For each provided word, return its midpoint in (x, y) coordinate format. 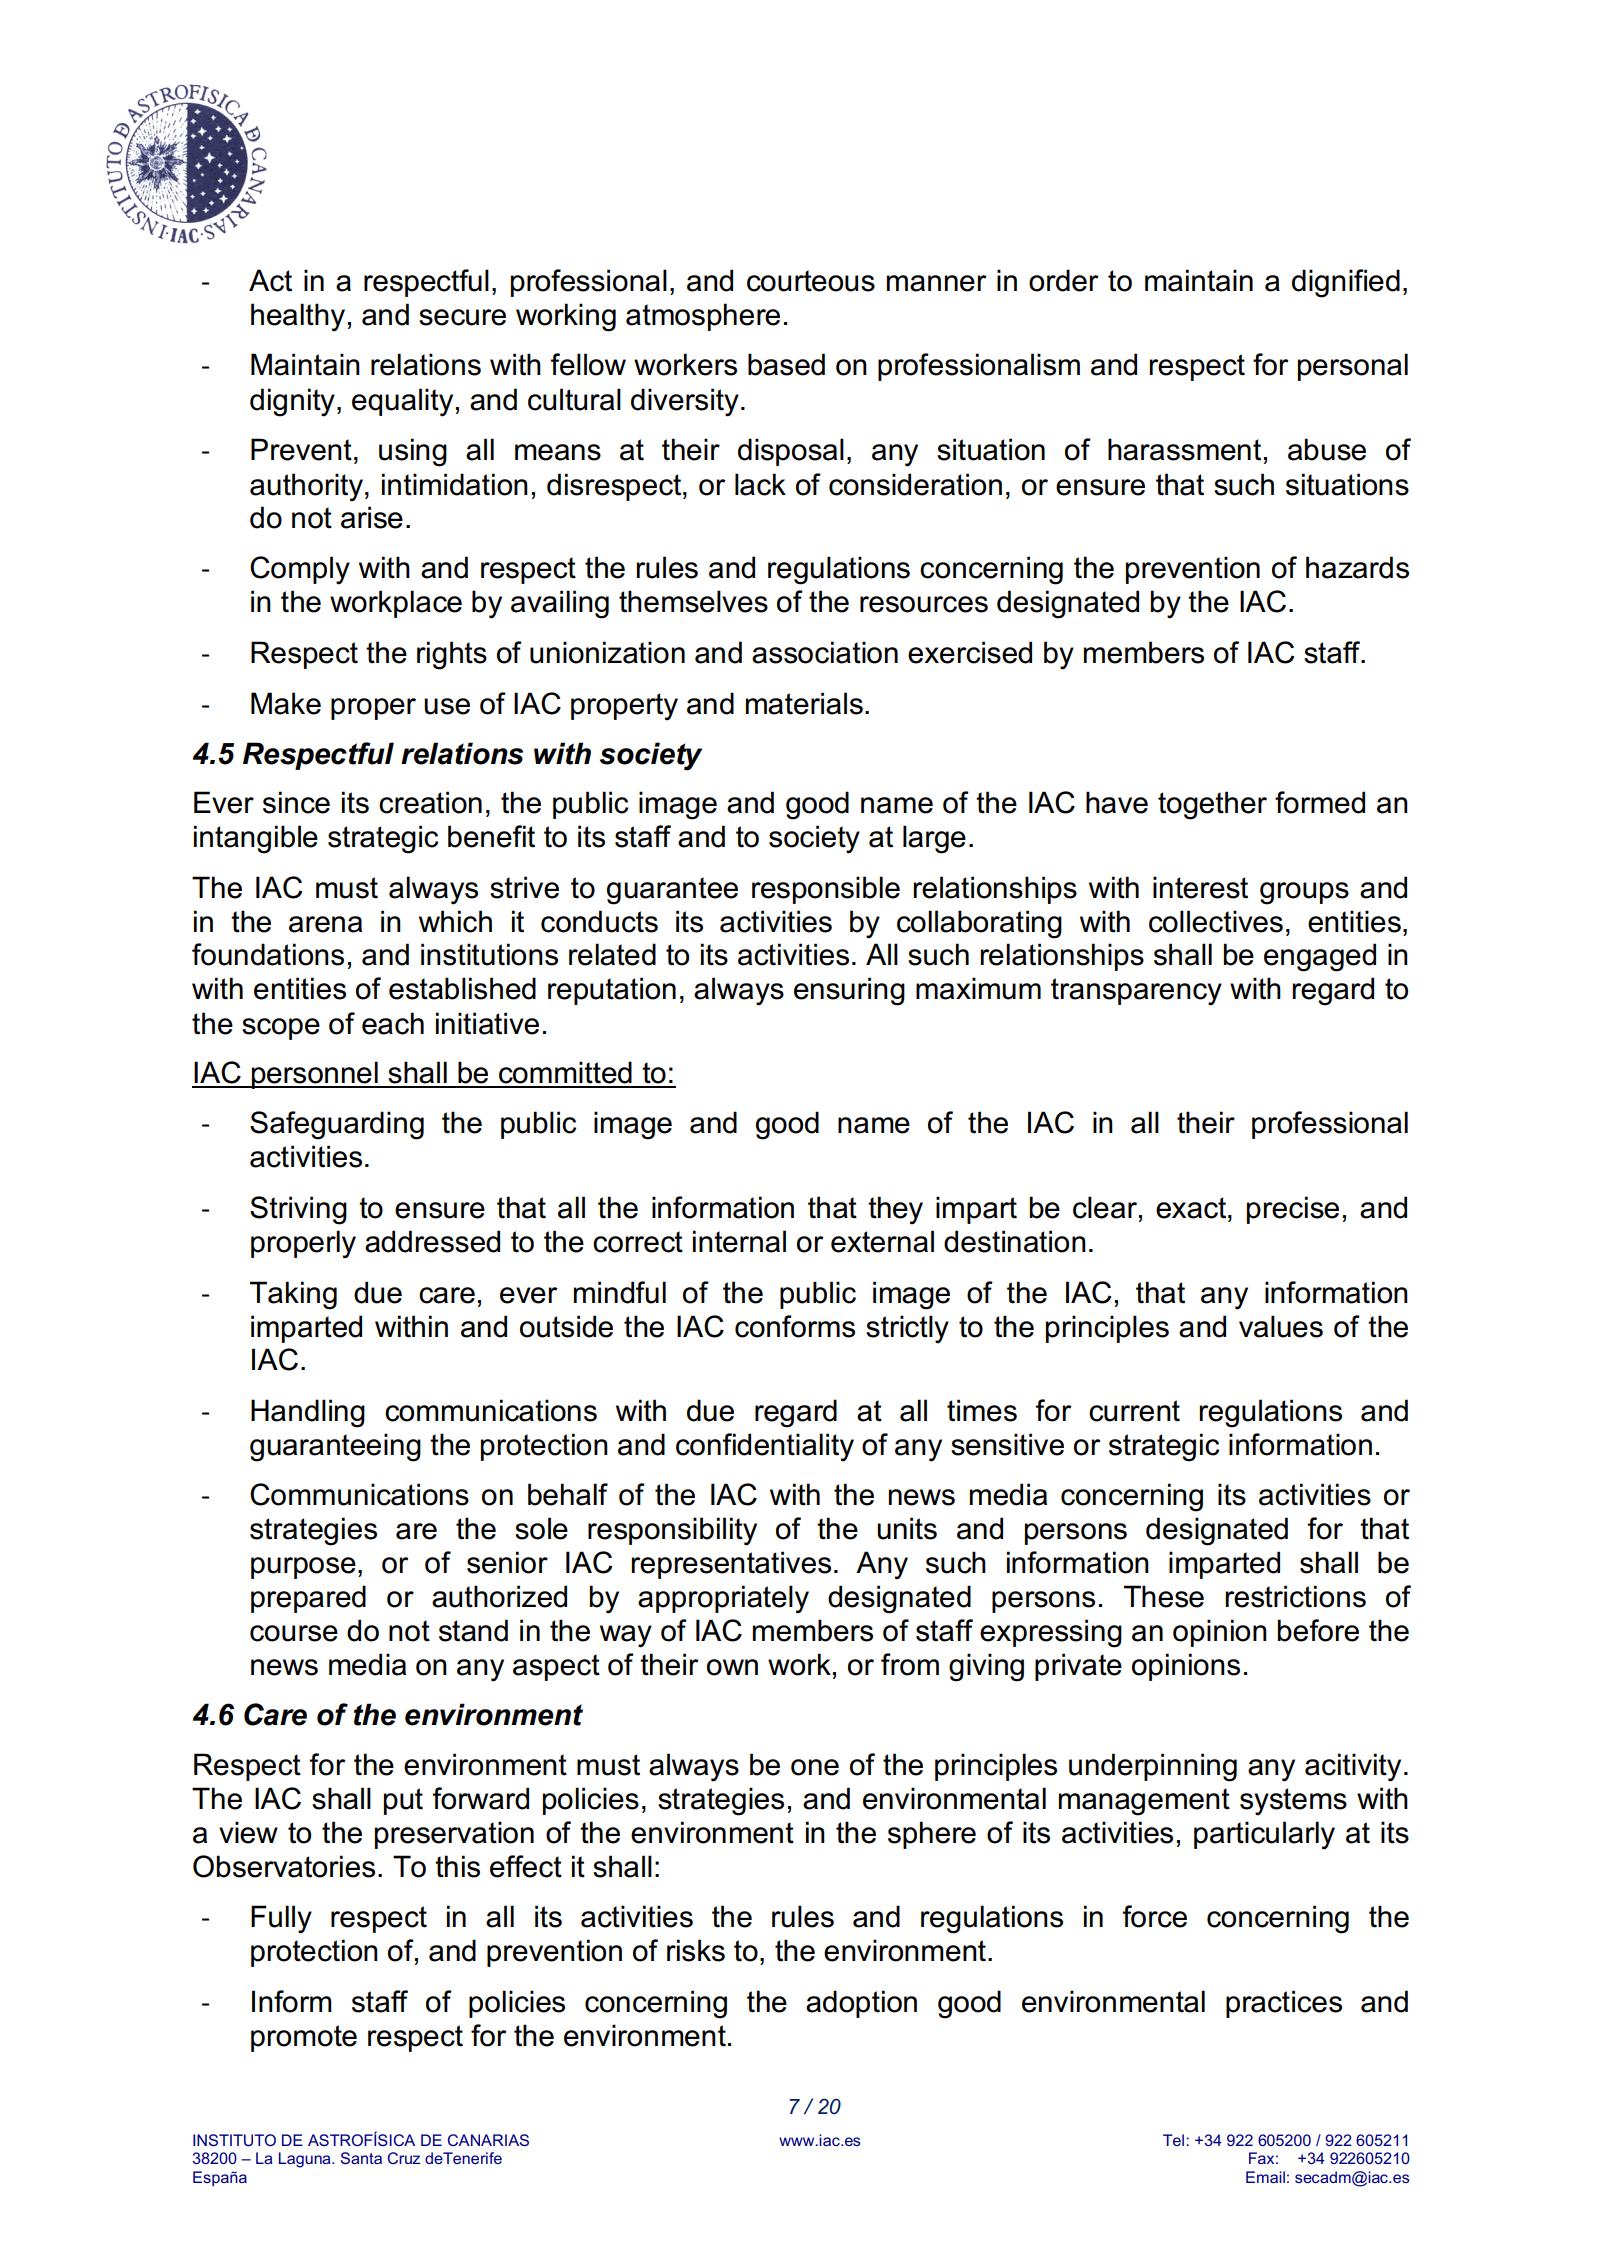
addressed (432, 1241)
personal (1353, 367)
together (1212, 805)
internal (739, 1241)
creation (430, 802)
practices (1284, 2004)
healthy (298, 317)
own (732, 1667)
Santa (361, 2158)
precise (1293, 1210)
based (786, 364)
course (294, 1633)
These (1164, 1596)
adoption (861, 2004)
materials (804, 703)
